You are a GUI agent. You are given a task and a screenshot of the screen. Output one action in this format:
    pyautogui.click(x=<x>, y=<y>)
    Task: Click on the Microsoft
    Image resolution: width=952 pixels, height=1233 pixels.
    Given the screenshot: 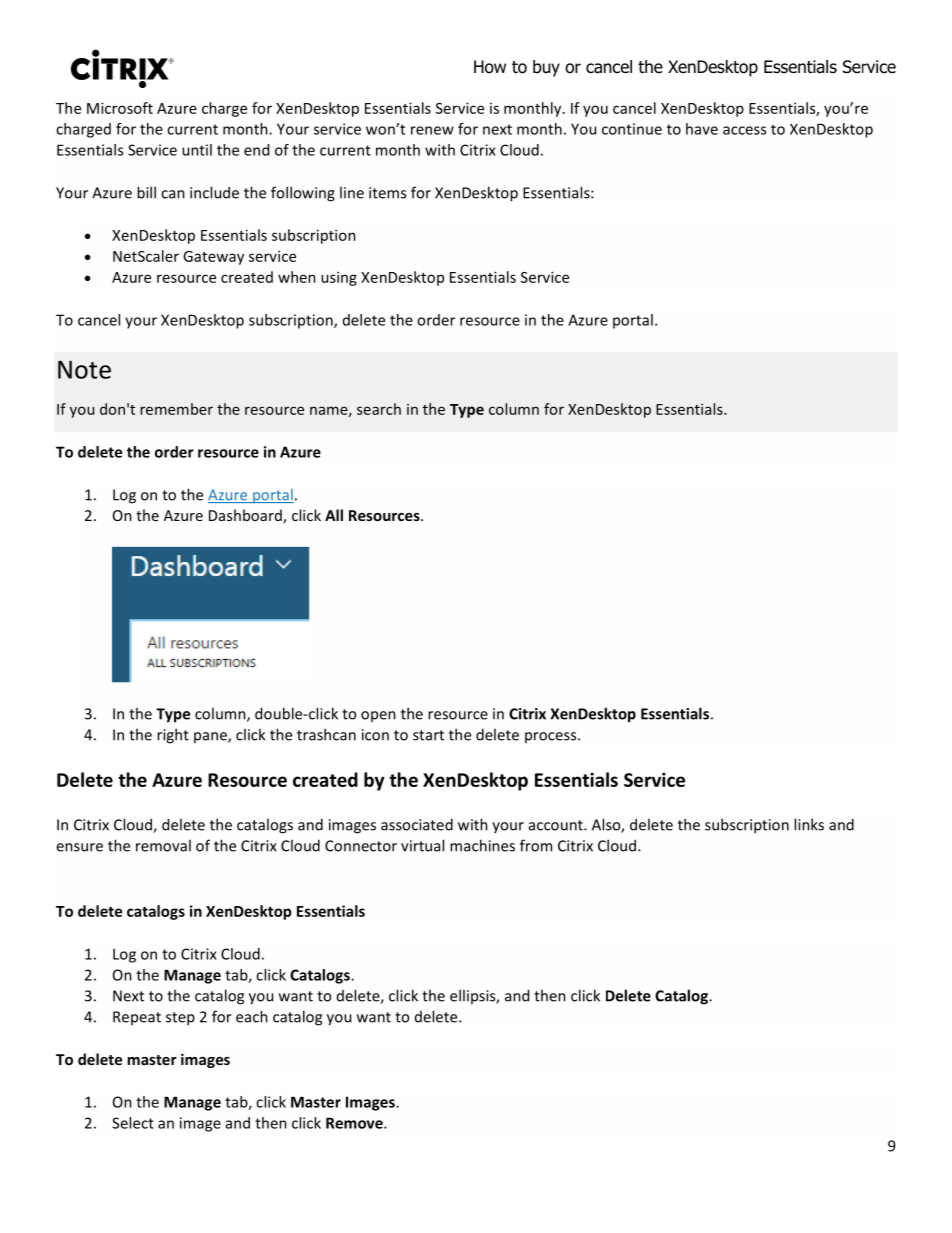 What is the action you would take?
    pyautogui.click(x=120, y=108)
